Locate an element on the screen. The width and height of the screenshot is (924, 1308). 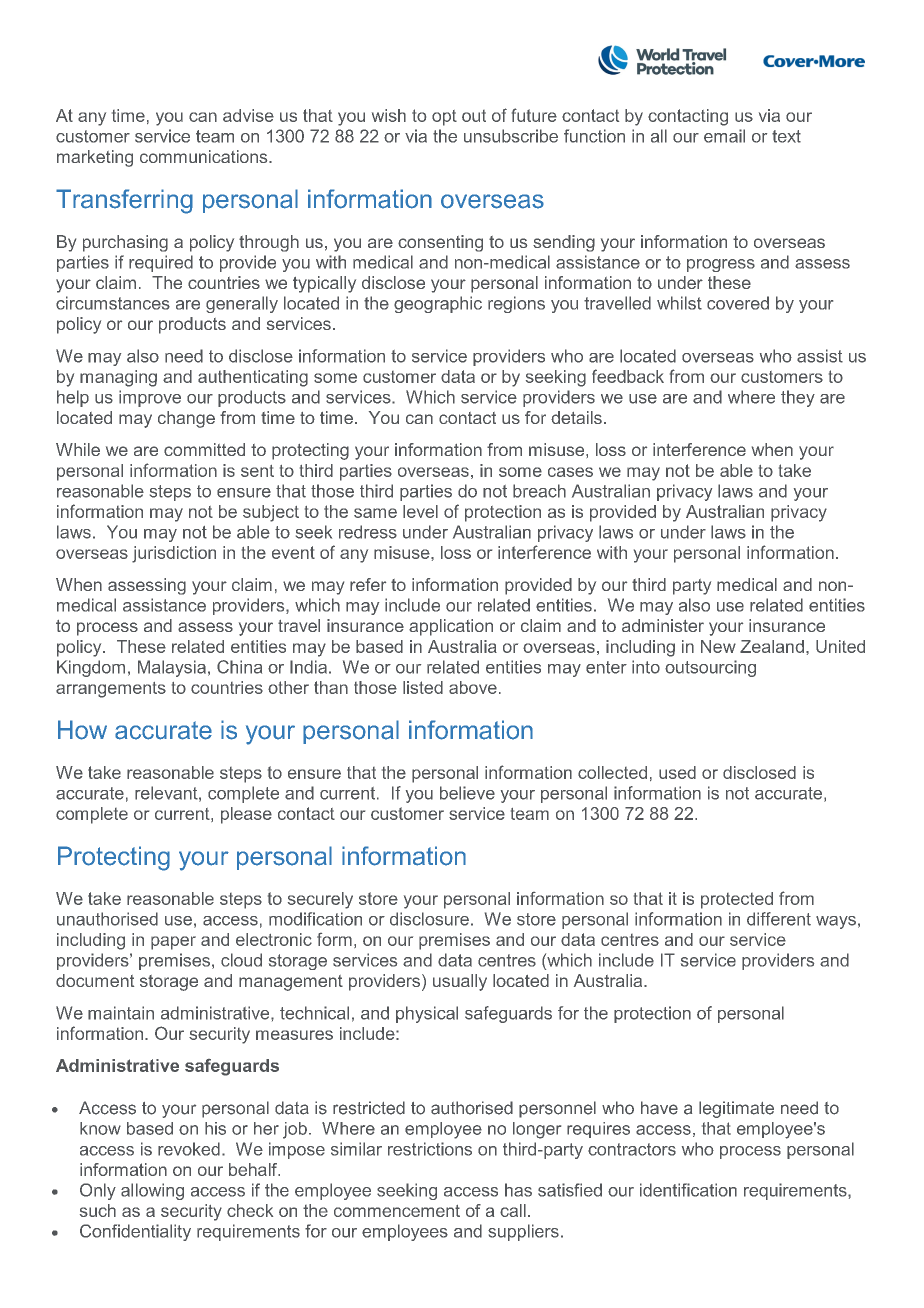
allowing is located at coordinates (152, 1191).
